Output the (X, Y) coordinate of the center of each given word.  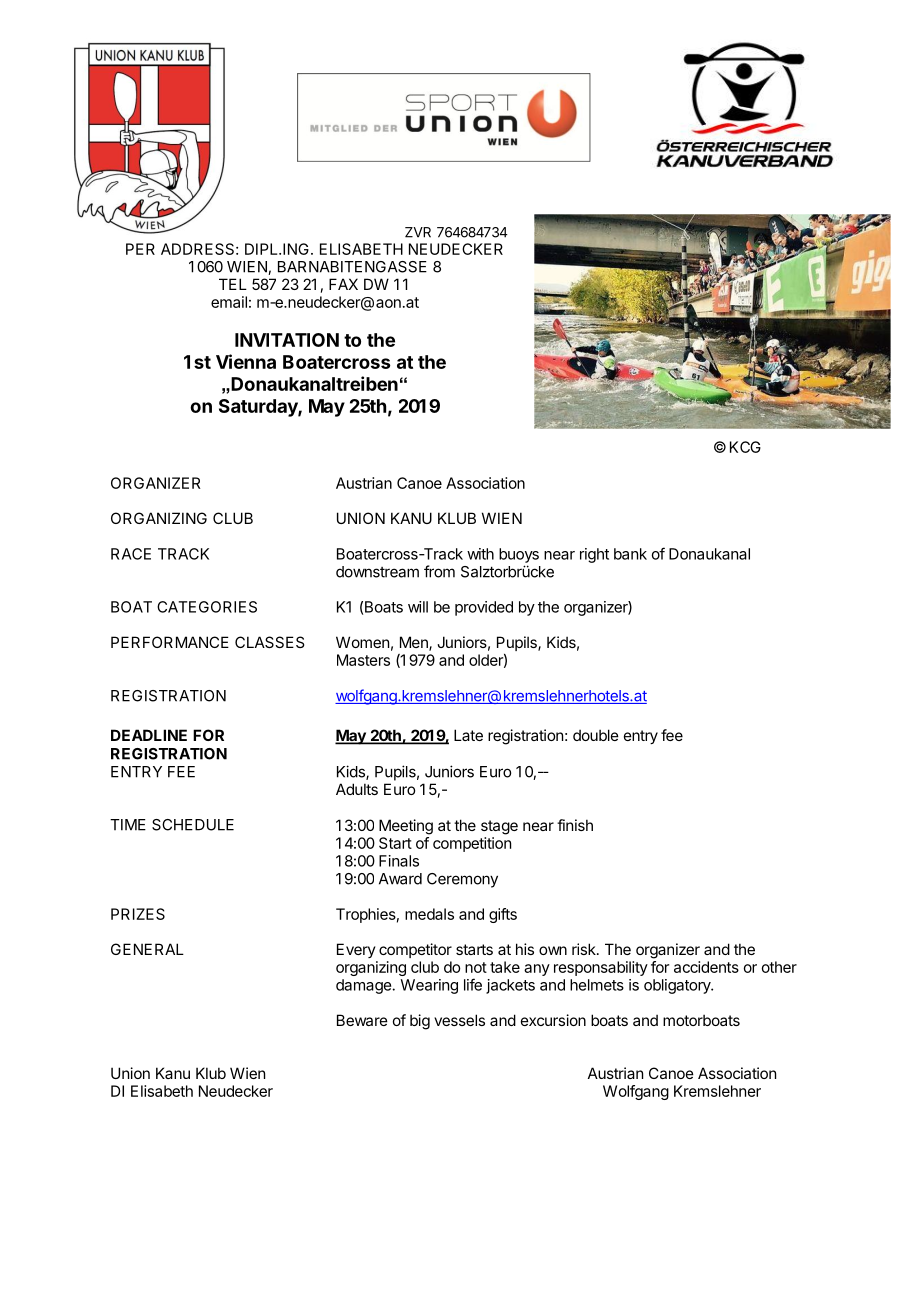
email (229, 302)
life (473, 984)
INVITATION (287, 340)
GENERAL (147, 949)
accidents (706, 967)
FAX (343, 284)
